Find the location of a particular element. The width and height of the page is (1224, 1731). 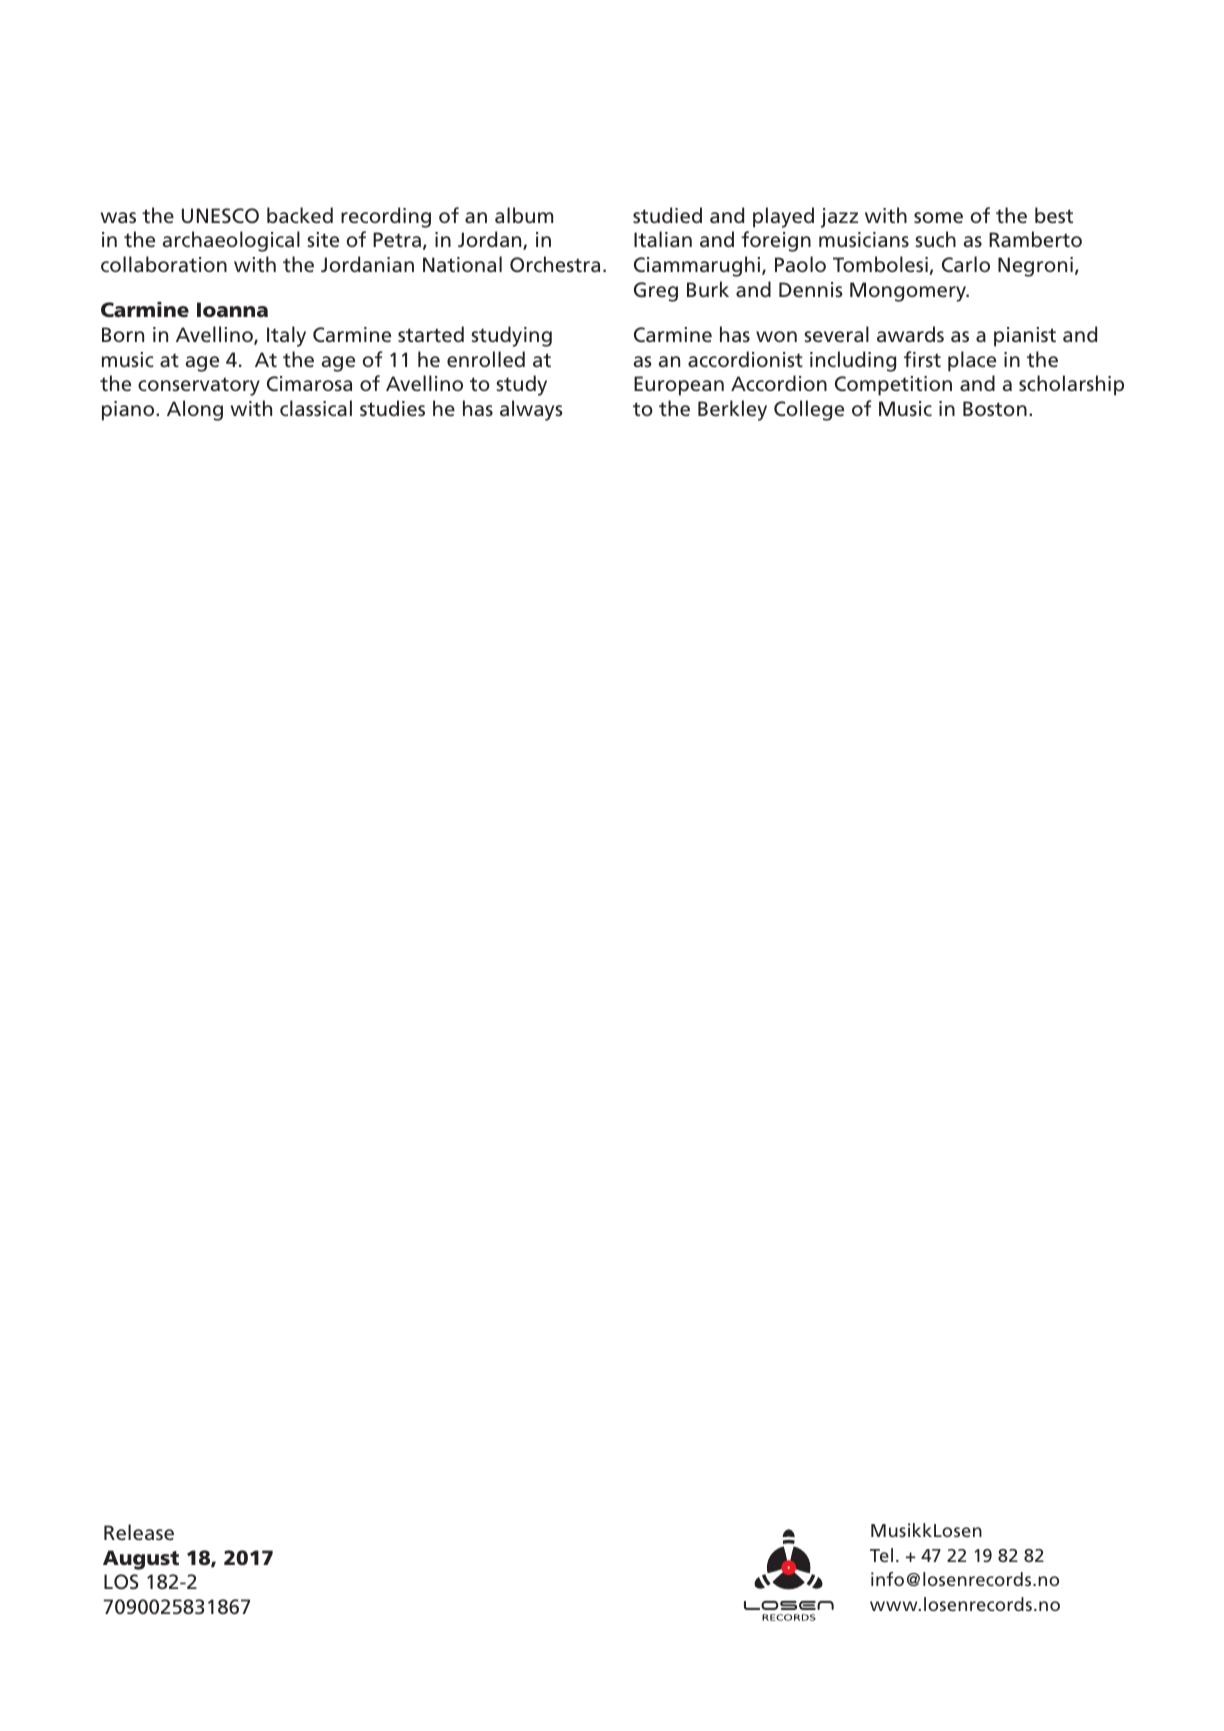

archaeological is located at coordinates (231, 241).
